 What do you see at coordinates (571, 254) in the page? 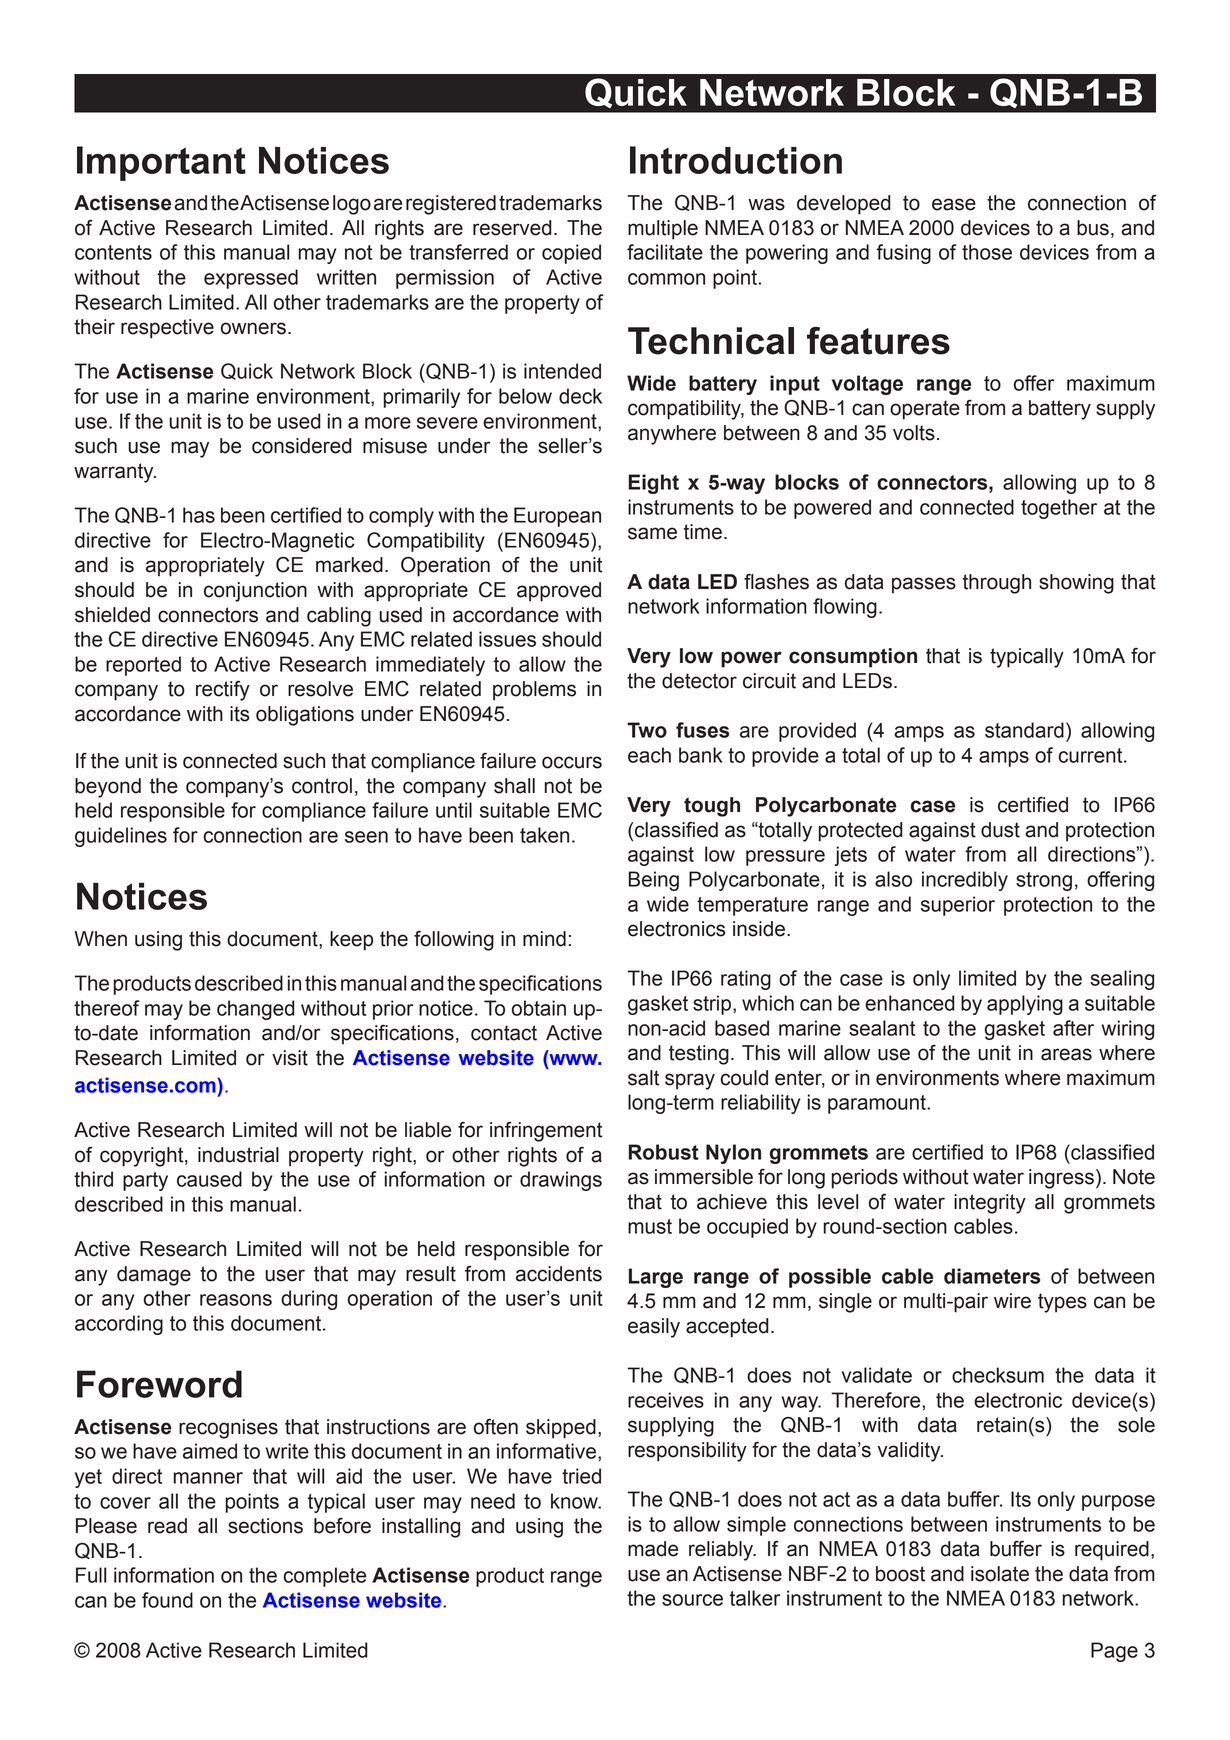
I see `copied` at bounding box center [571, 254].
